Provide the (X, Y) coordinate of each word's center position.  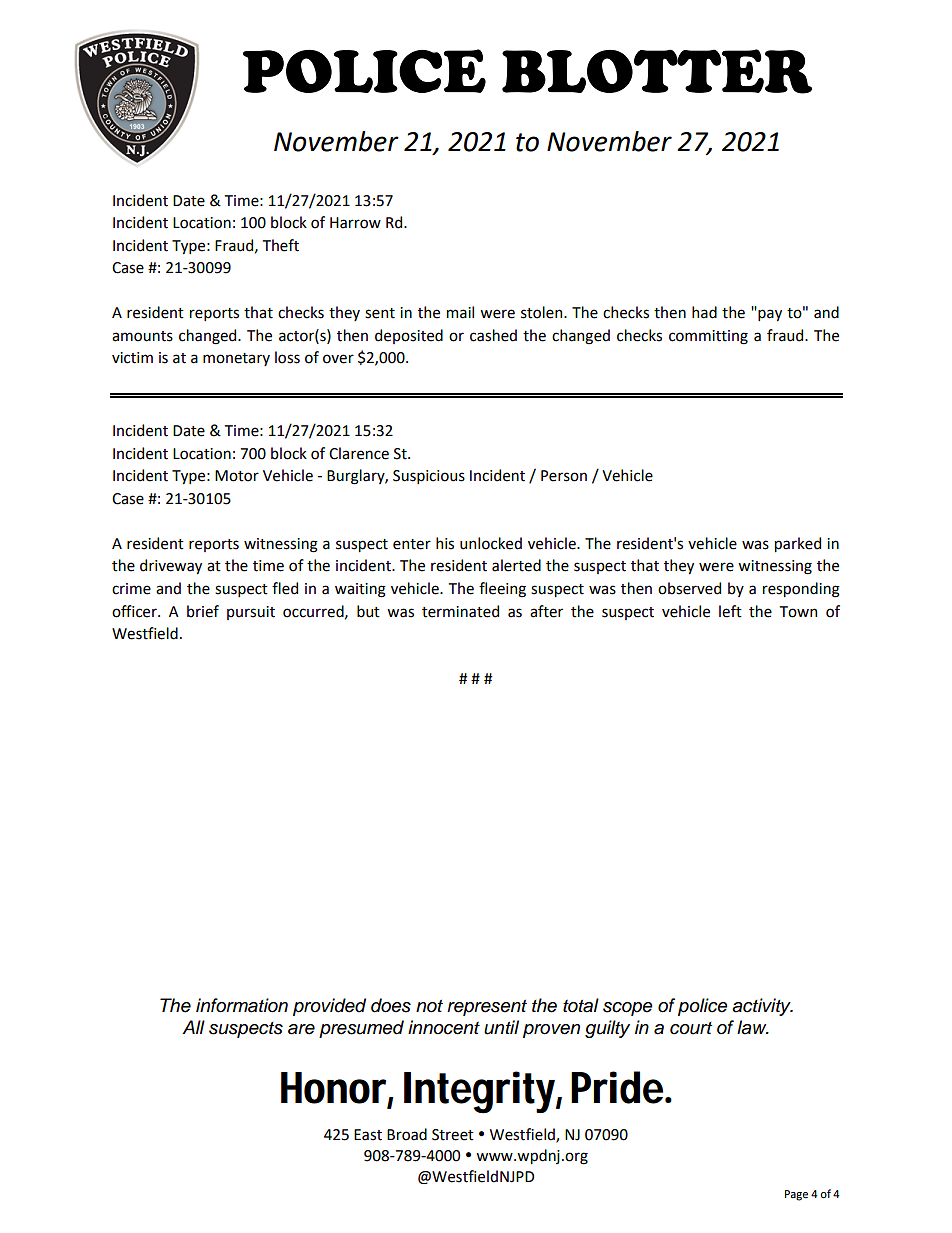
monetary (236, 359)
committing (708, 337)
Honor (333, 1088)
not (429, 1006)
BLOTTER (657, 71)
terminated (460, 611)
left (730, 611)
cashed (493, 335)
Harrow (355, 223)
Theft (281, 245)
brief (203, 611)
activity (762, 1007)
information (242, 1005)
